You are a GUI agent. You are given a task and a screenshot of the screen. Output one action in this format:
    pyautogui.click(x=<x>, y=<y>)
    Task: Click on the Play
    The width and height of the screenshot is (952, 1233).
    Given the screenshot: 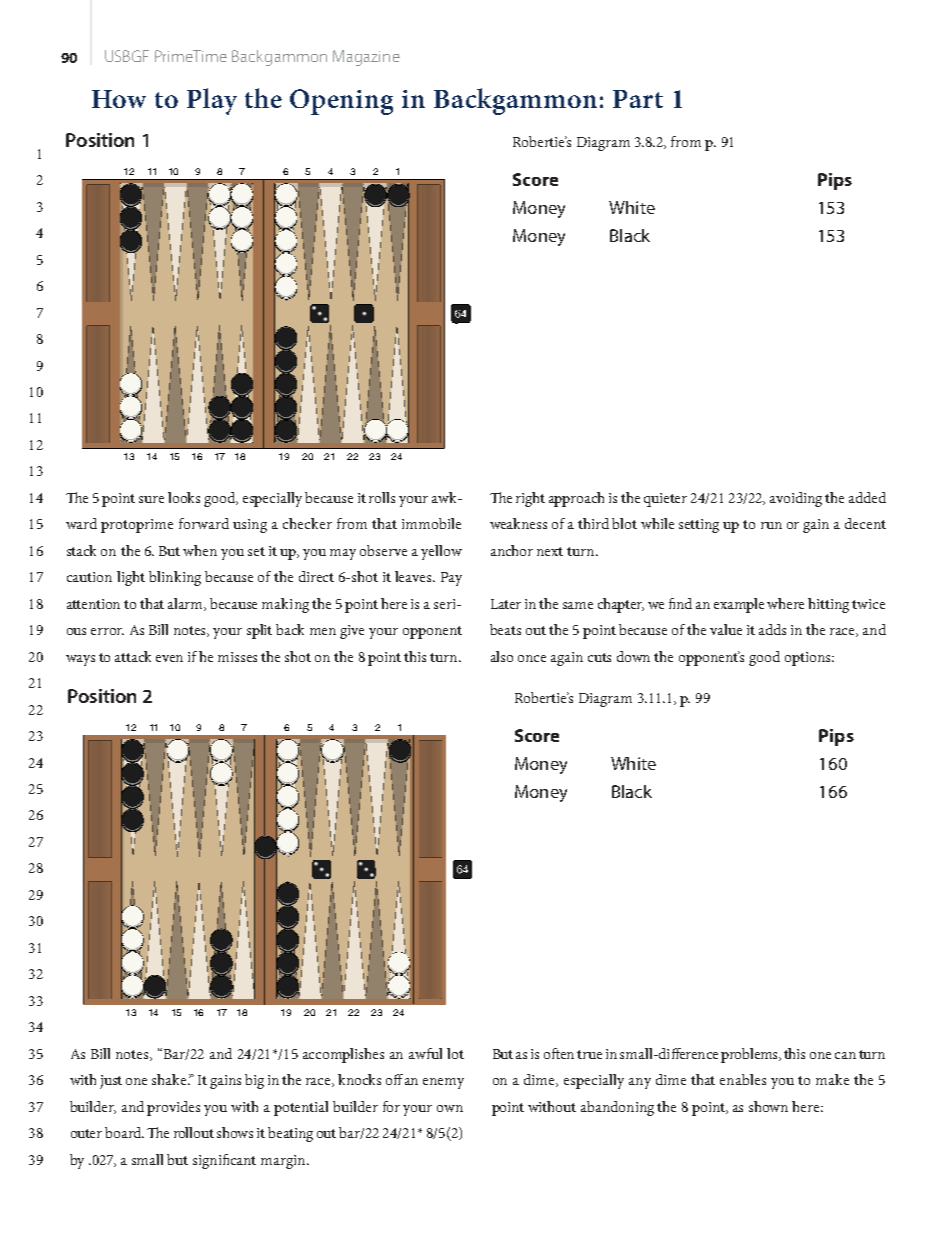 What is the action you would take?
    pyautogui.click(x=212, y=101)
